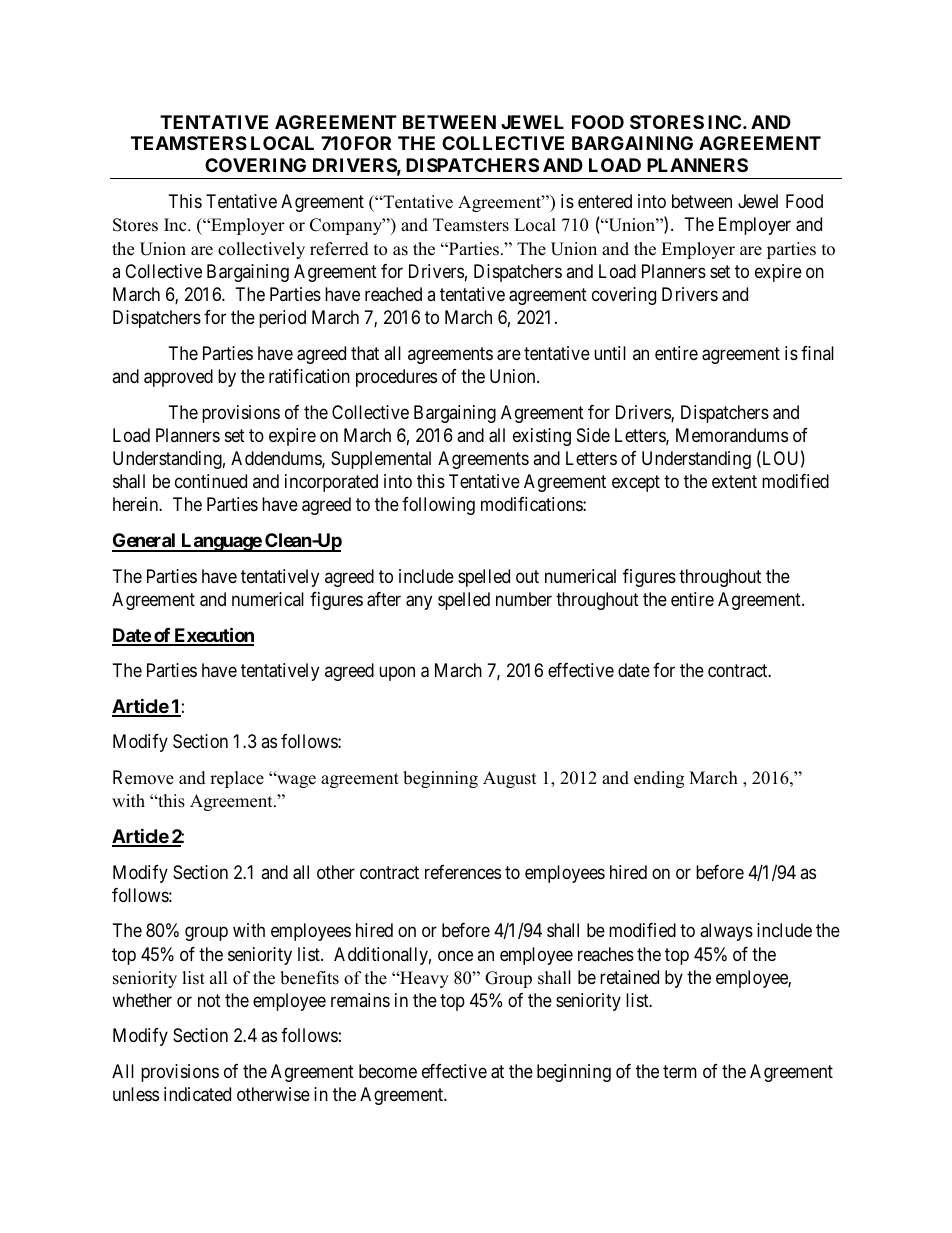 This screenshot has width=952, height=1233. What do you see at coordinates (393, 294) in the screenshot?
I see `reached` at bounding box center [393, 294].
